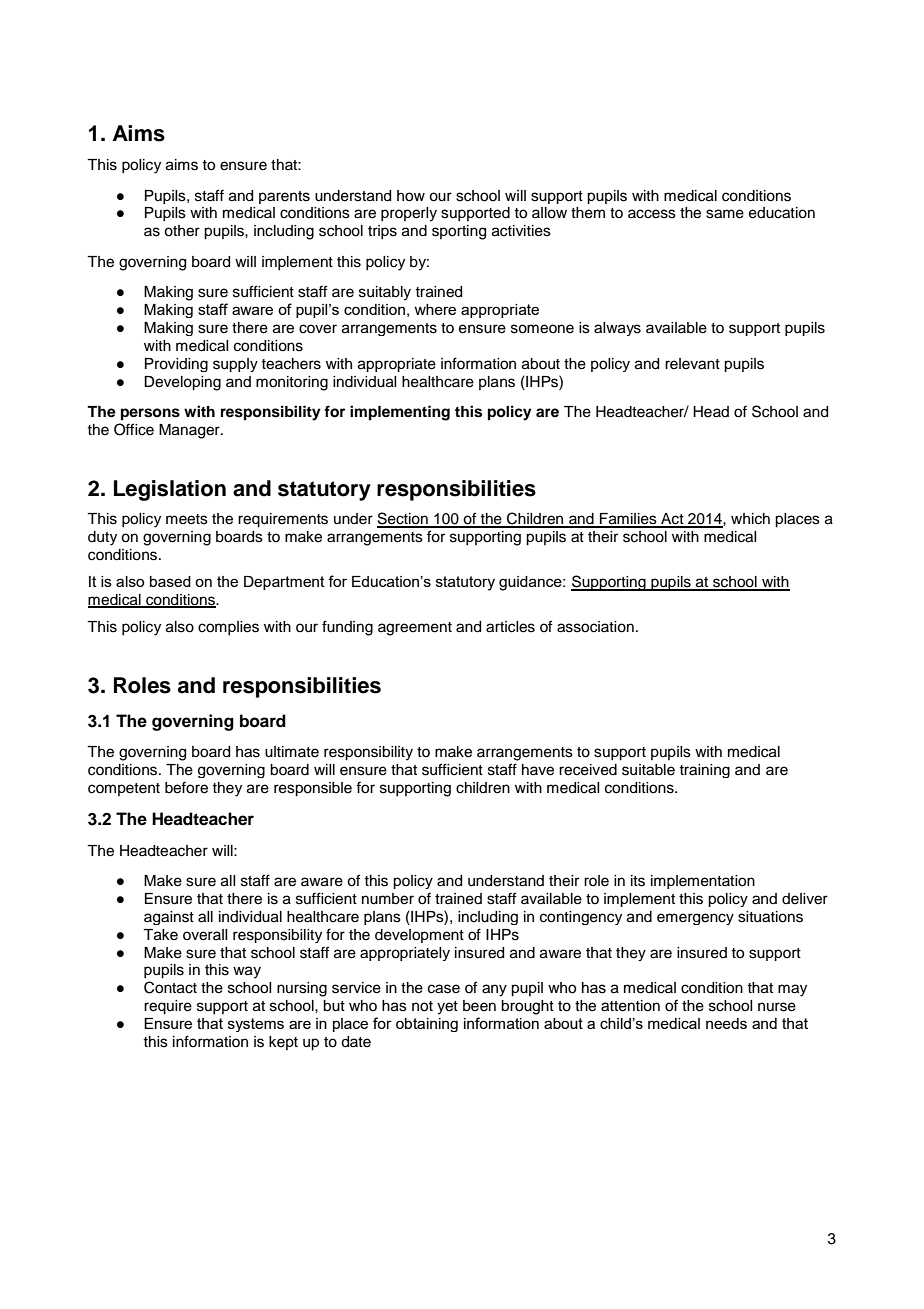  Describe the element at coordinates (725, 214) in the image. I see `same` at that location.
